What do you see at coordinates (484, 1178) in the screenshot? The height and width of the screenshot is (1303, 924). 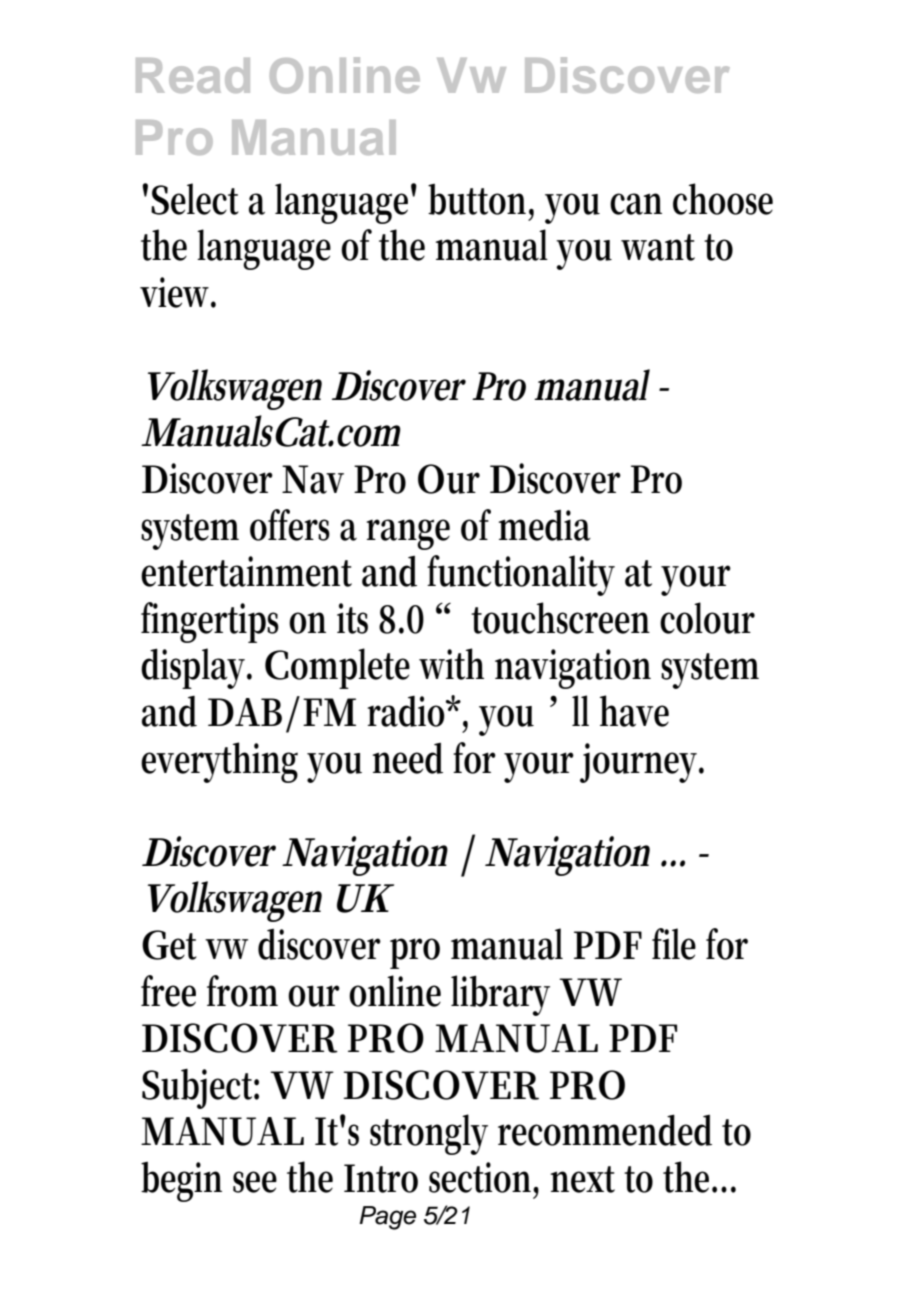 I see `section` at bounding box center [484, 1178].
